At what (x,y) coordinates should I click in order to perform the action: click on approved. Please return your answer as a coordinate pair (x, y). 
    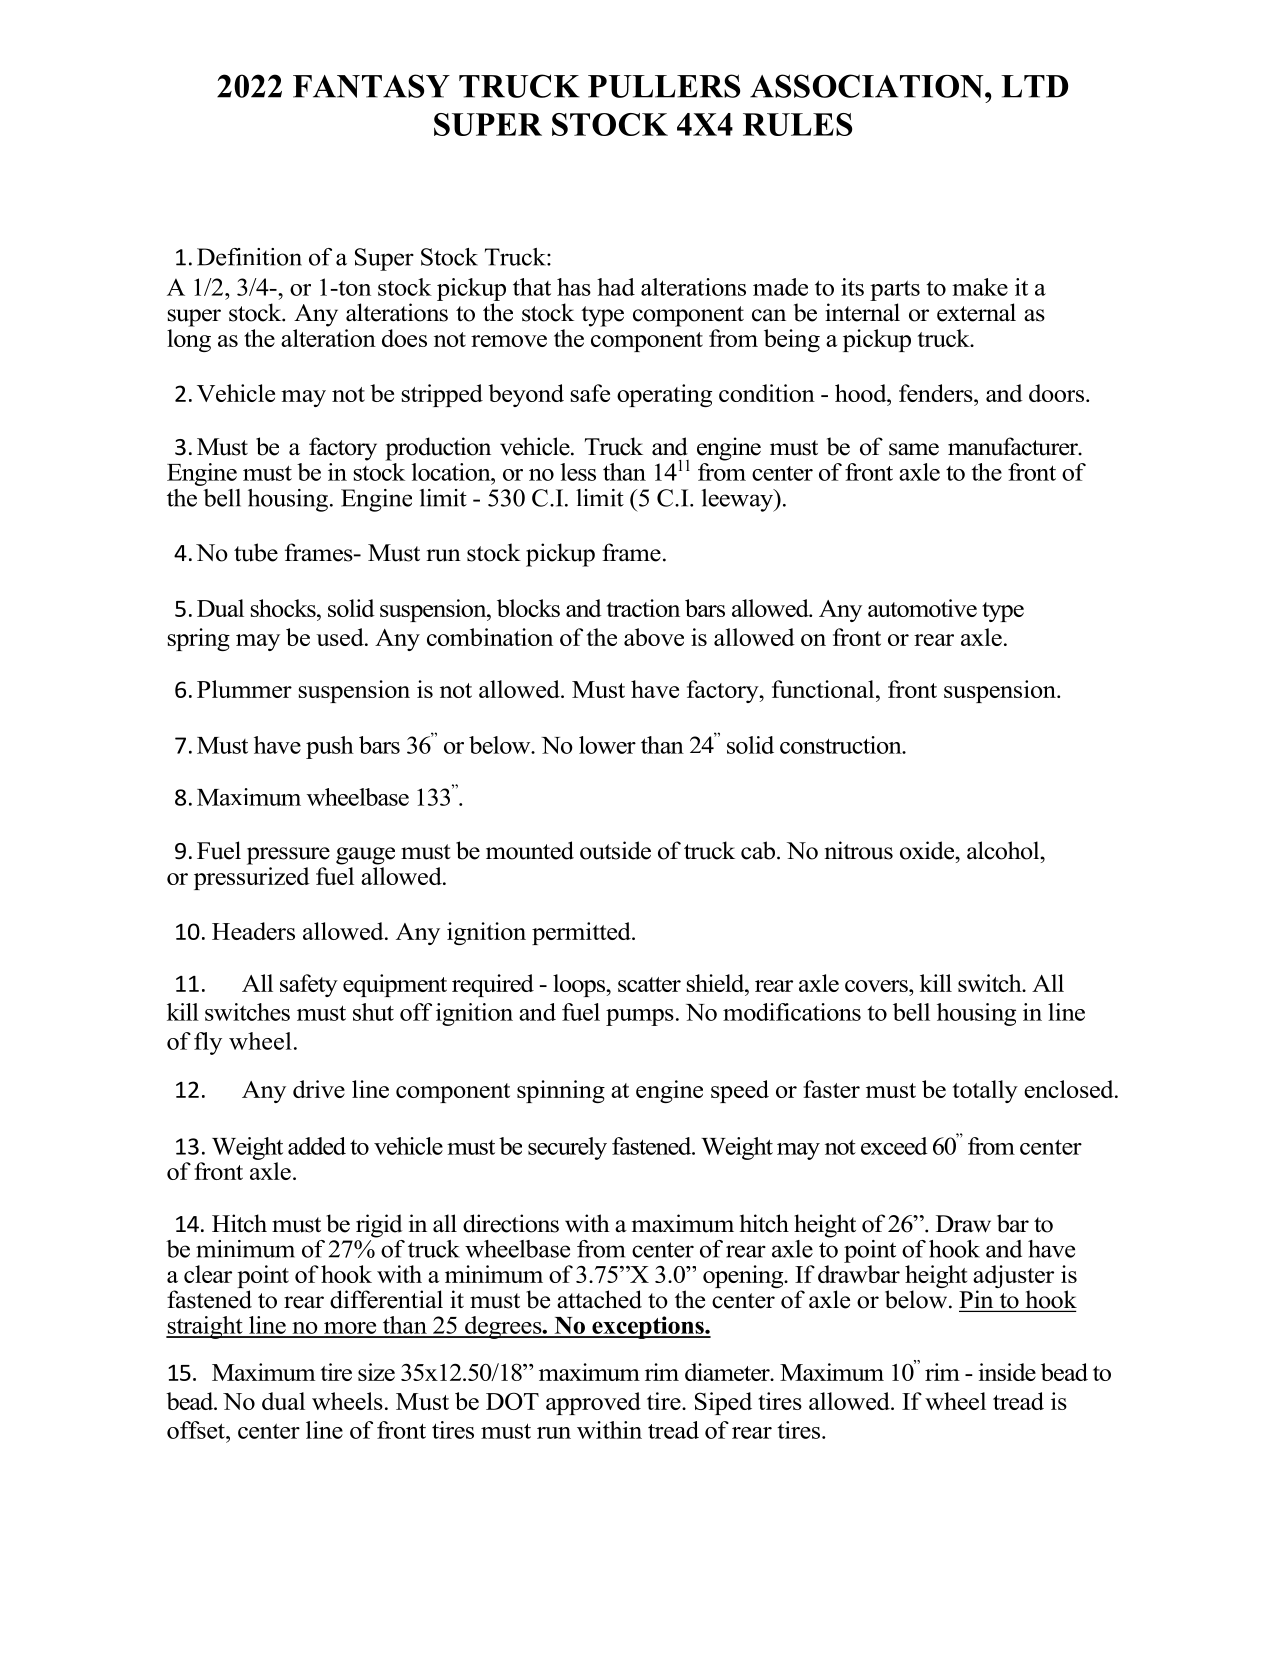
    Looking at the image, I should click on (593, 1403).
